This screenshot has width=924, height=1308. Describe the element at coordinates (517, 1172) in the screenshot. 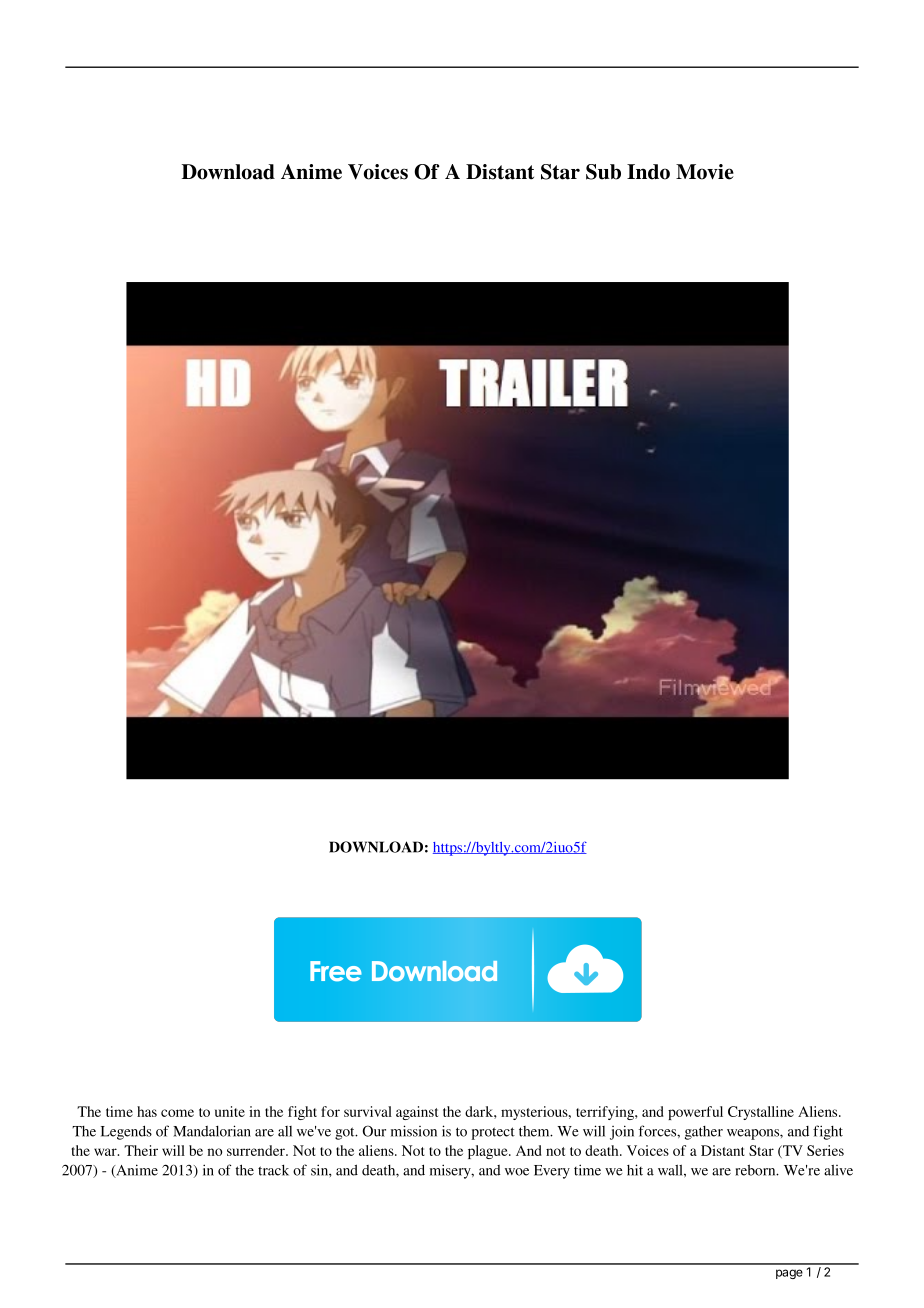

I see `woe` at that location.
